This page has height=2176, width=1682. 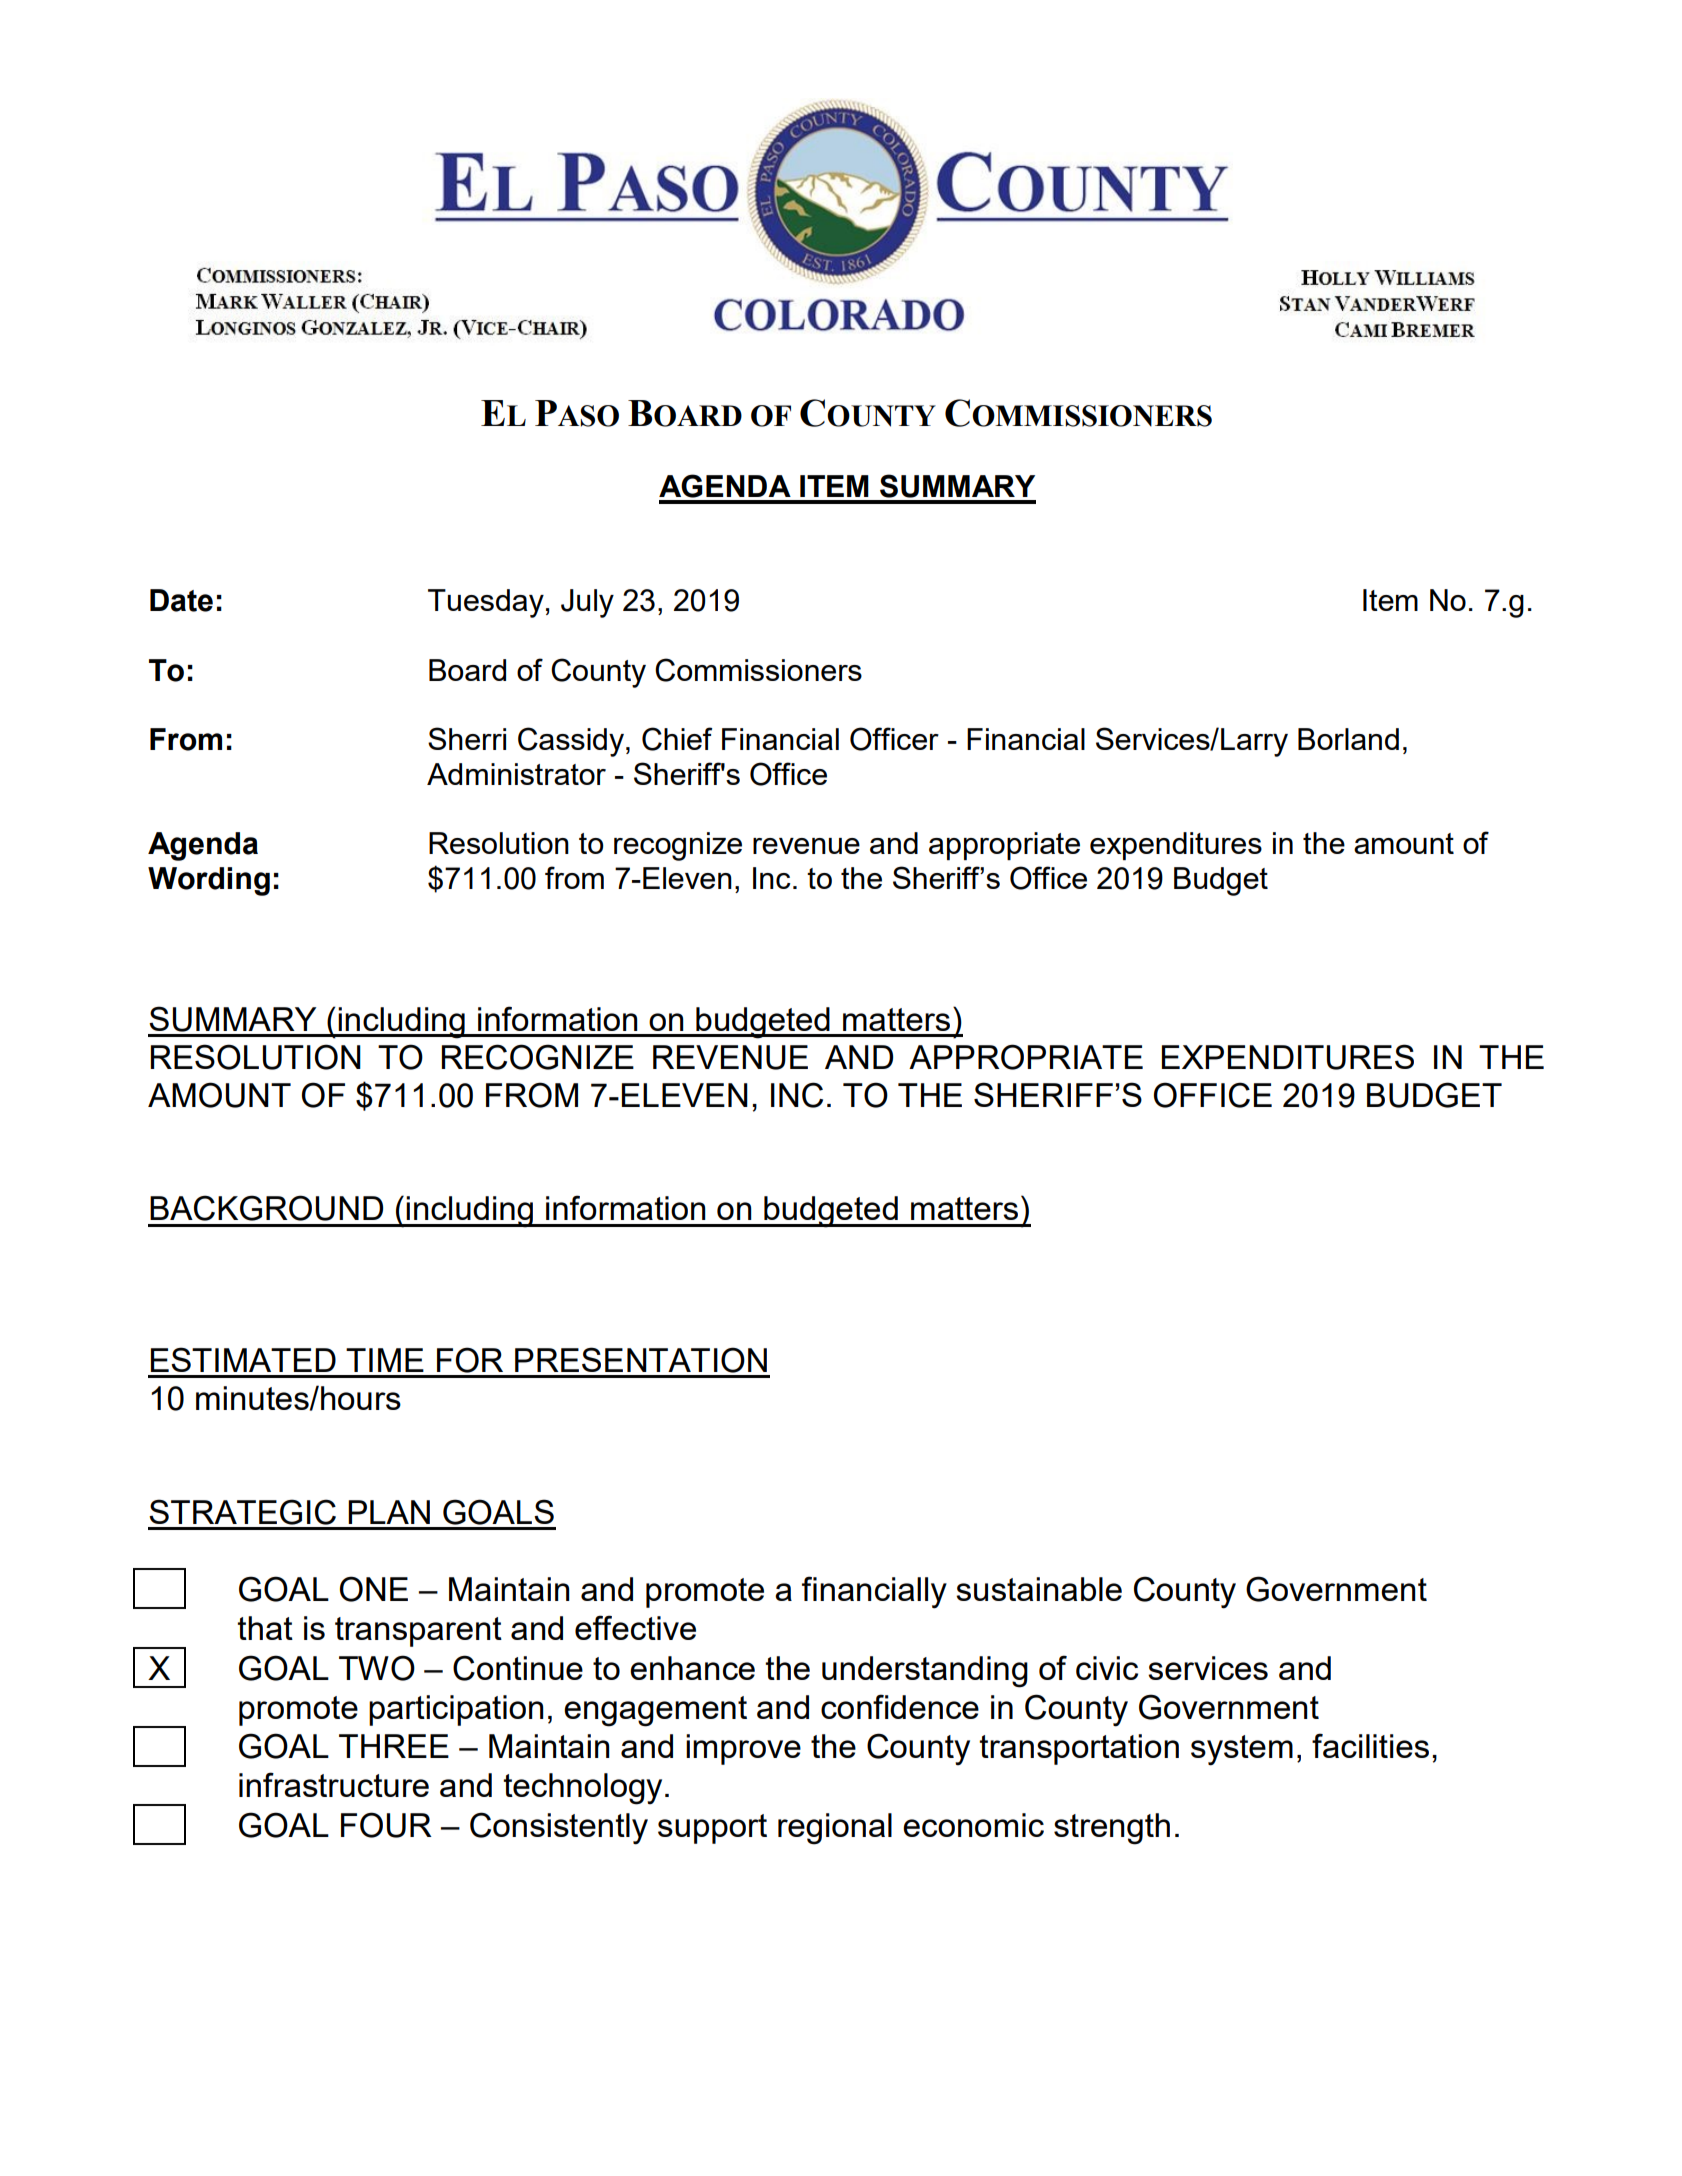 What do you see at coordinates (743, 1749) in the page?
I see `improve` at bounding box center [743, 1749].
